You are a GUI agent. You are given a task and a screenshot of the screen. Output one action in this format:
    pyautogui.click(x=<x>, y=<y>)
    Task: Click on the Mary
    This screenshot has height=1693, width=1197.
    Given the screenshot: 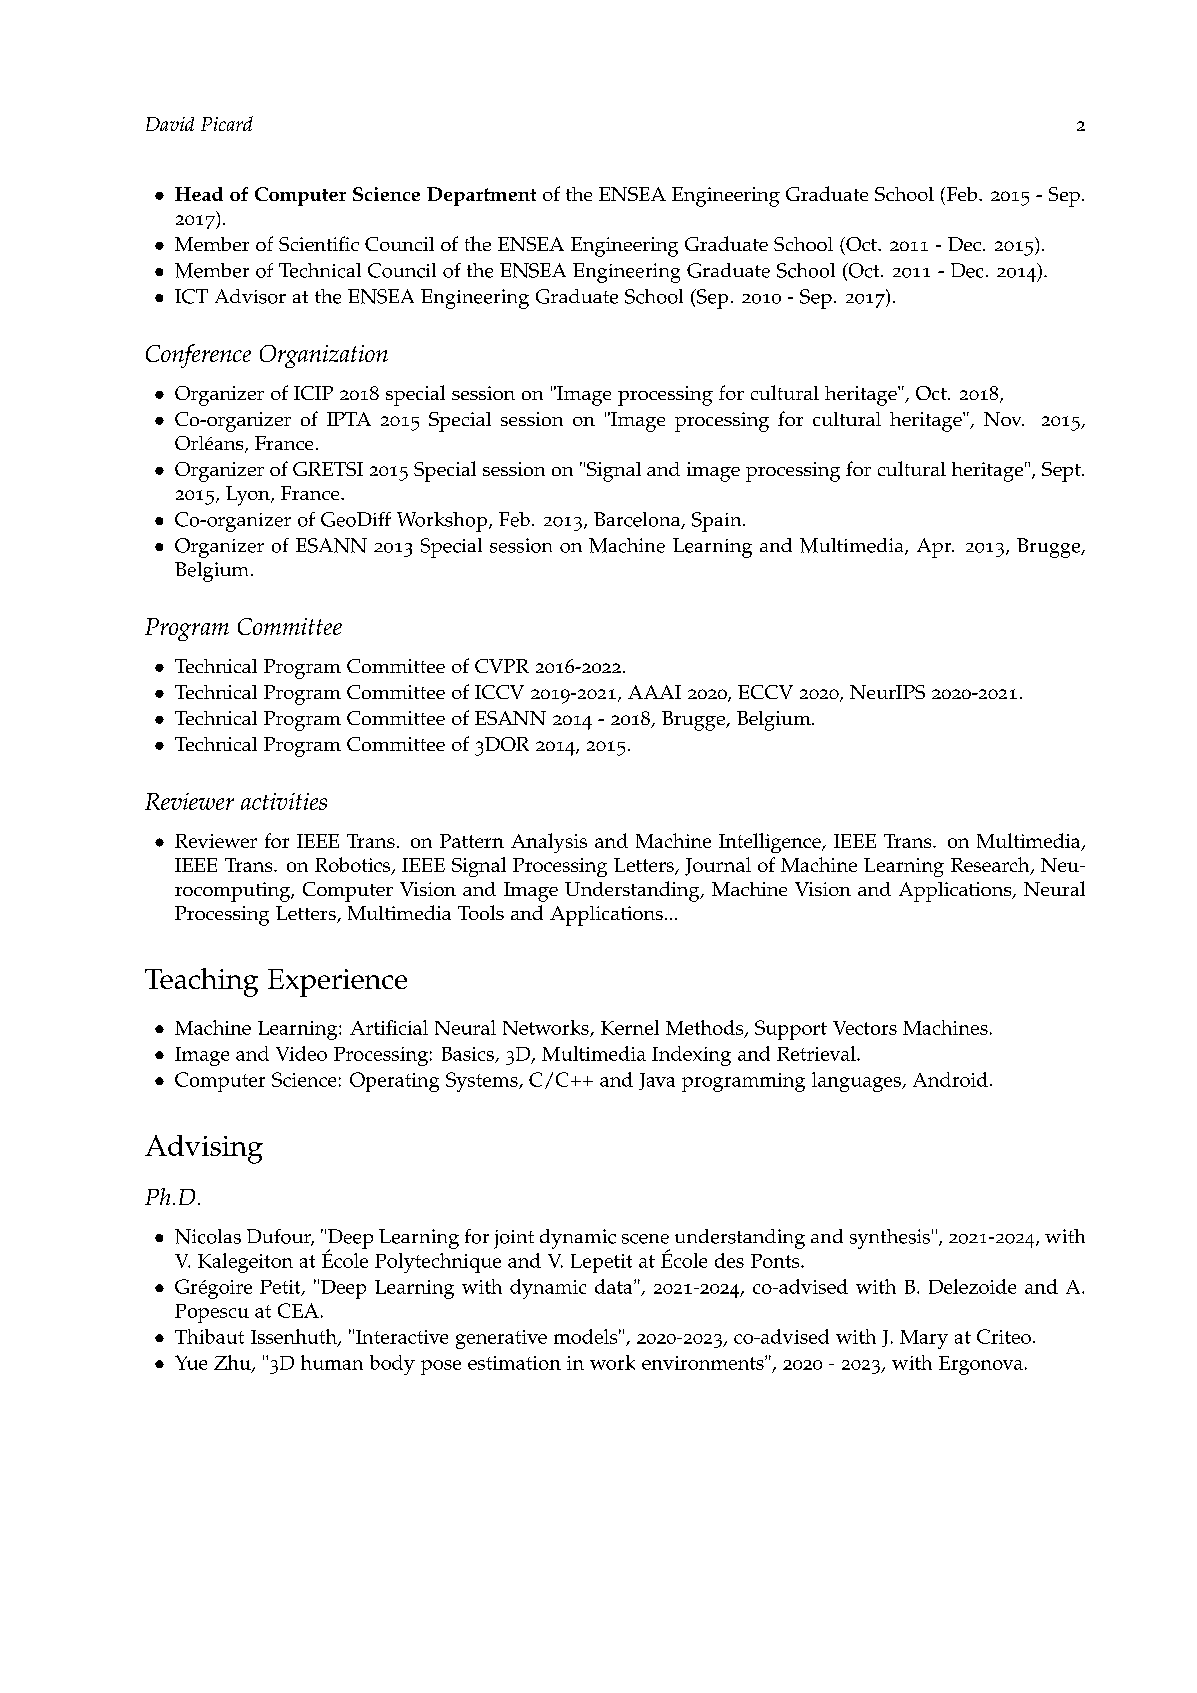 What is the action you would take?
    pyautogui.click(x=924, y=1339)
